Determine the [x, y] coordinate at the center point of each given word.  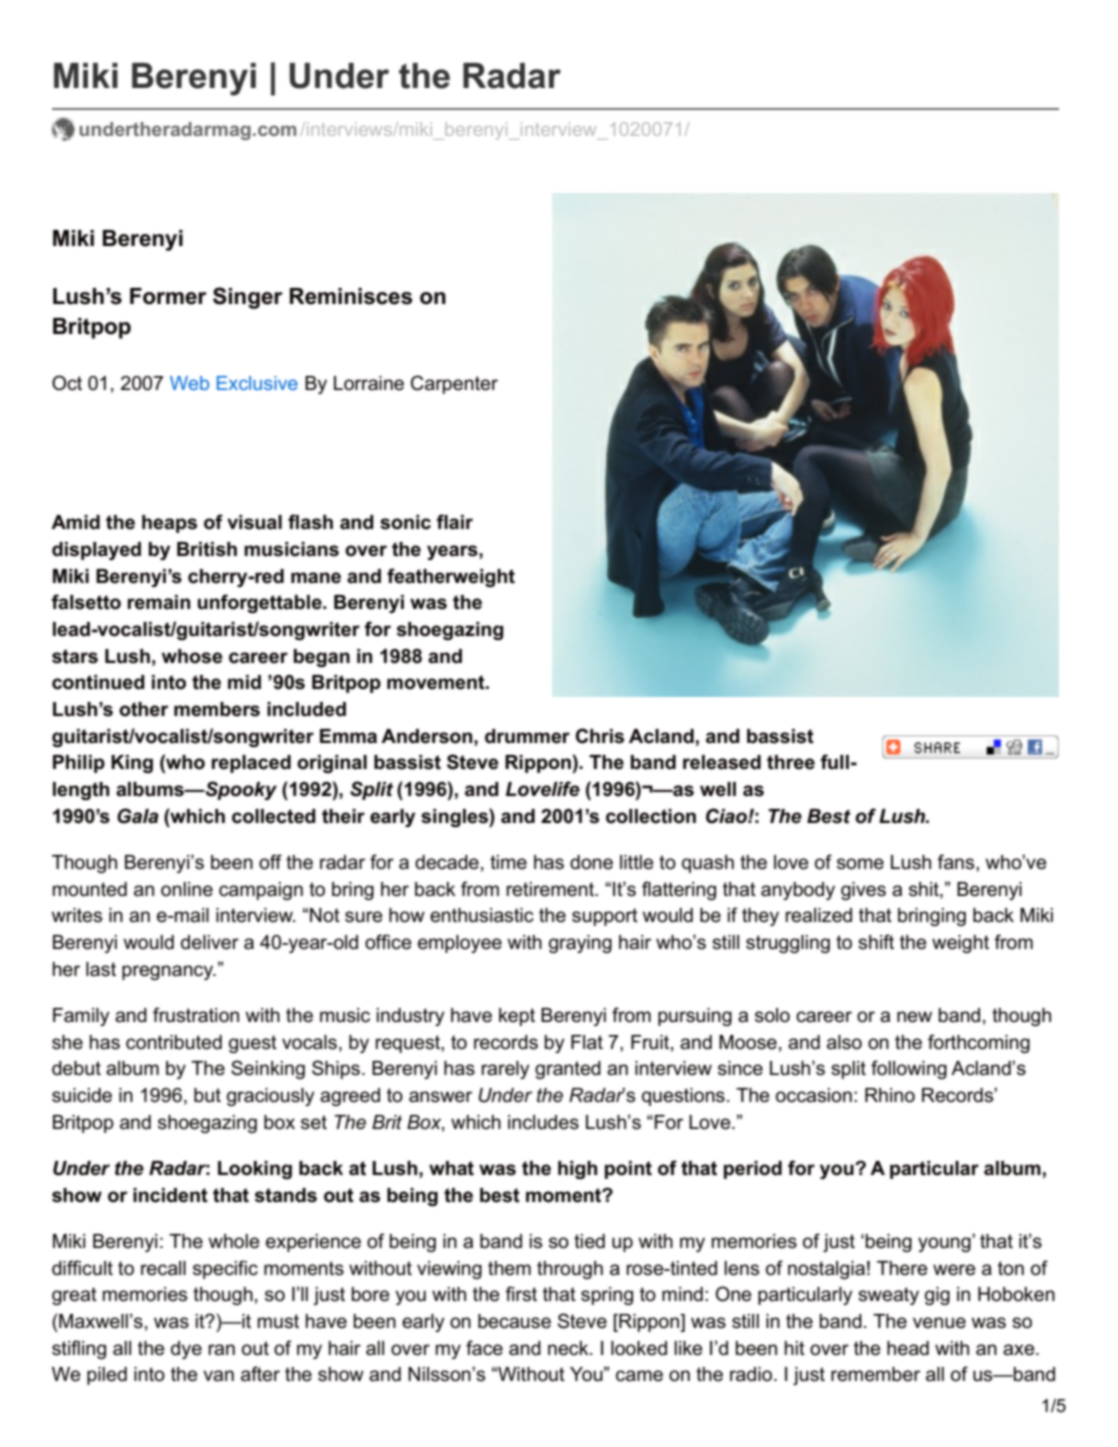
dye [186, 1350]
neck [569, 1348]
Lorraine [369, 383]
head [908, 1348]
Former [168, 296]
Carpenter [454, 384]
